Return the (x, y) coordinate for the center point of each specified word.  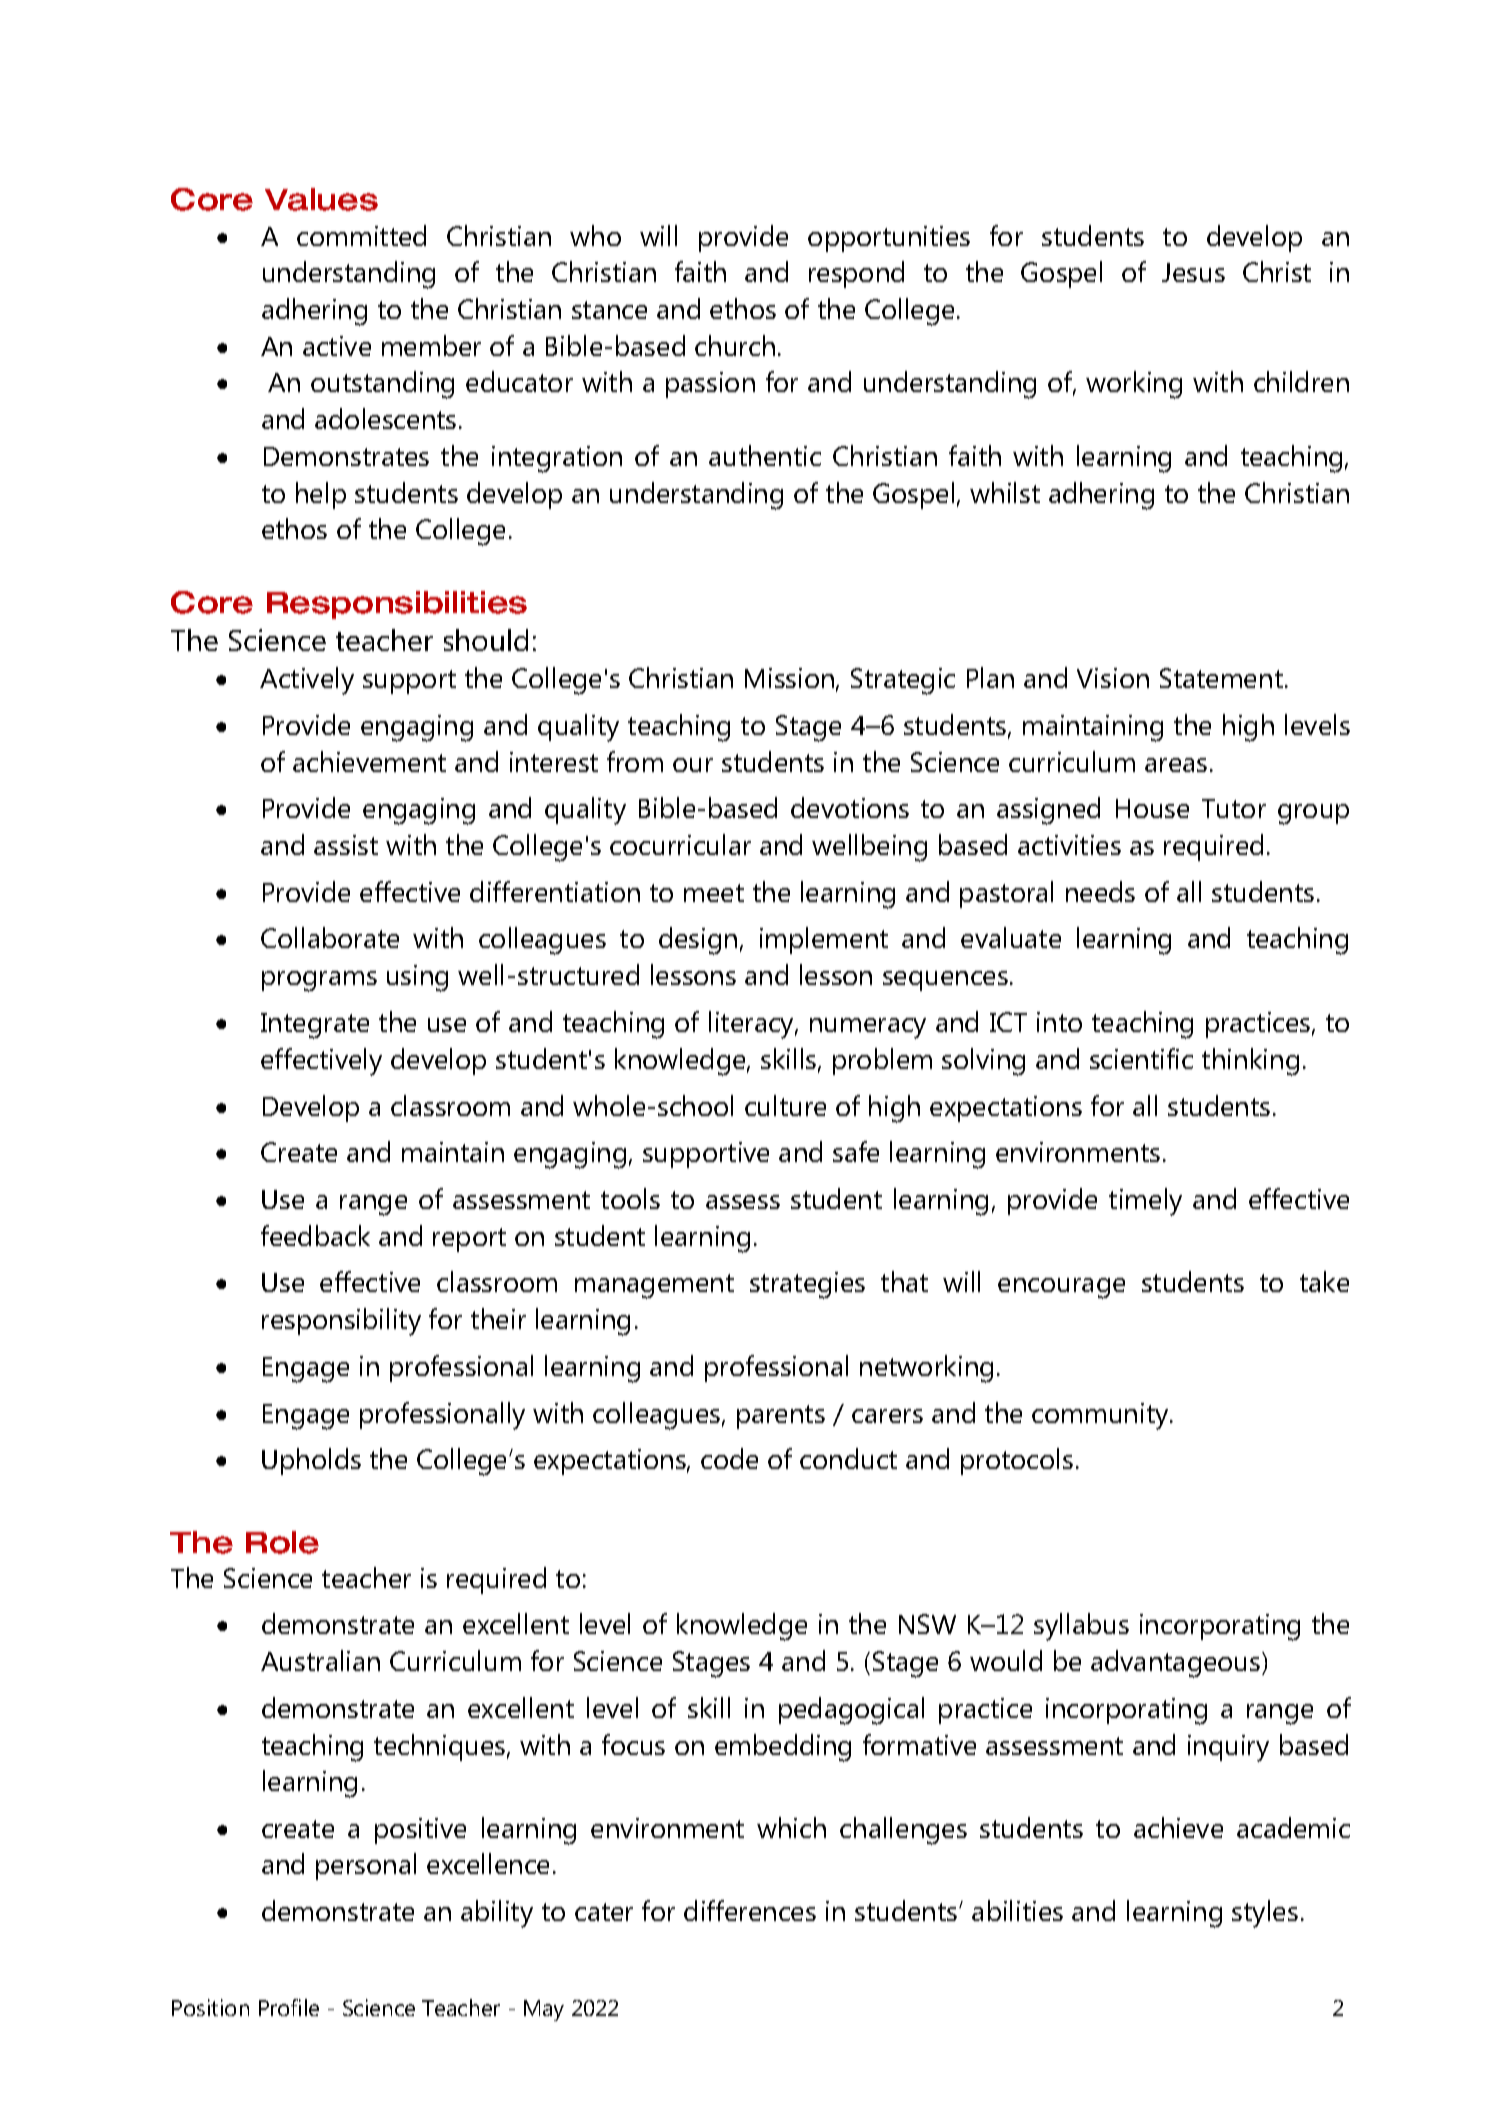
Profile (289, 2007)
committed (361, 235)
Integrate (315, 1026)
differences (750, 1910)
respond (856, 274)
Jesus (1193, 272)
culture (785, 1105)
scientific (1141, 1058)
